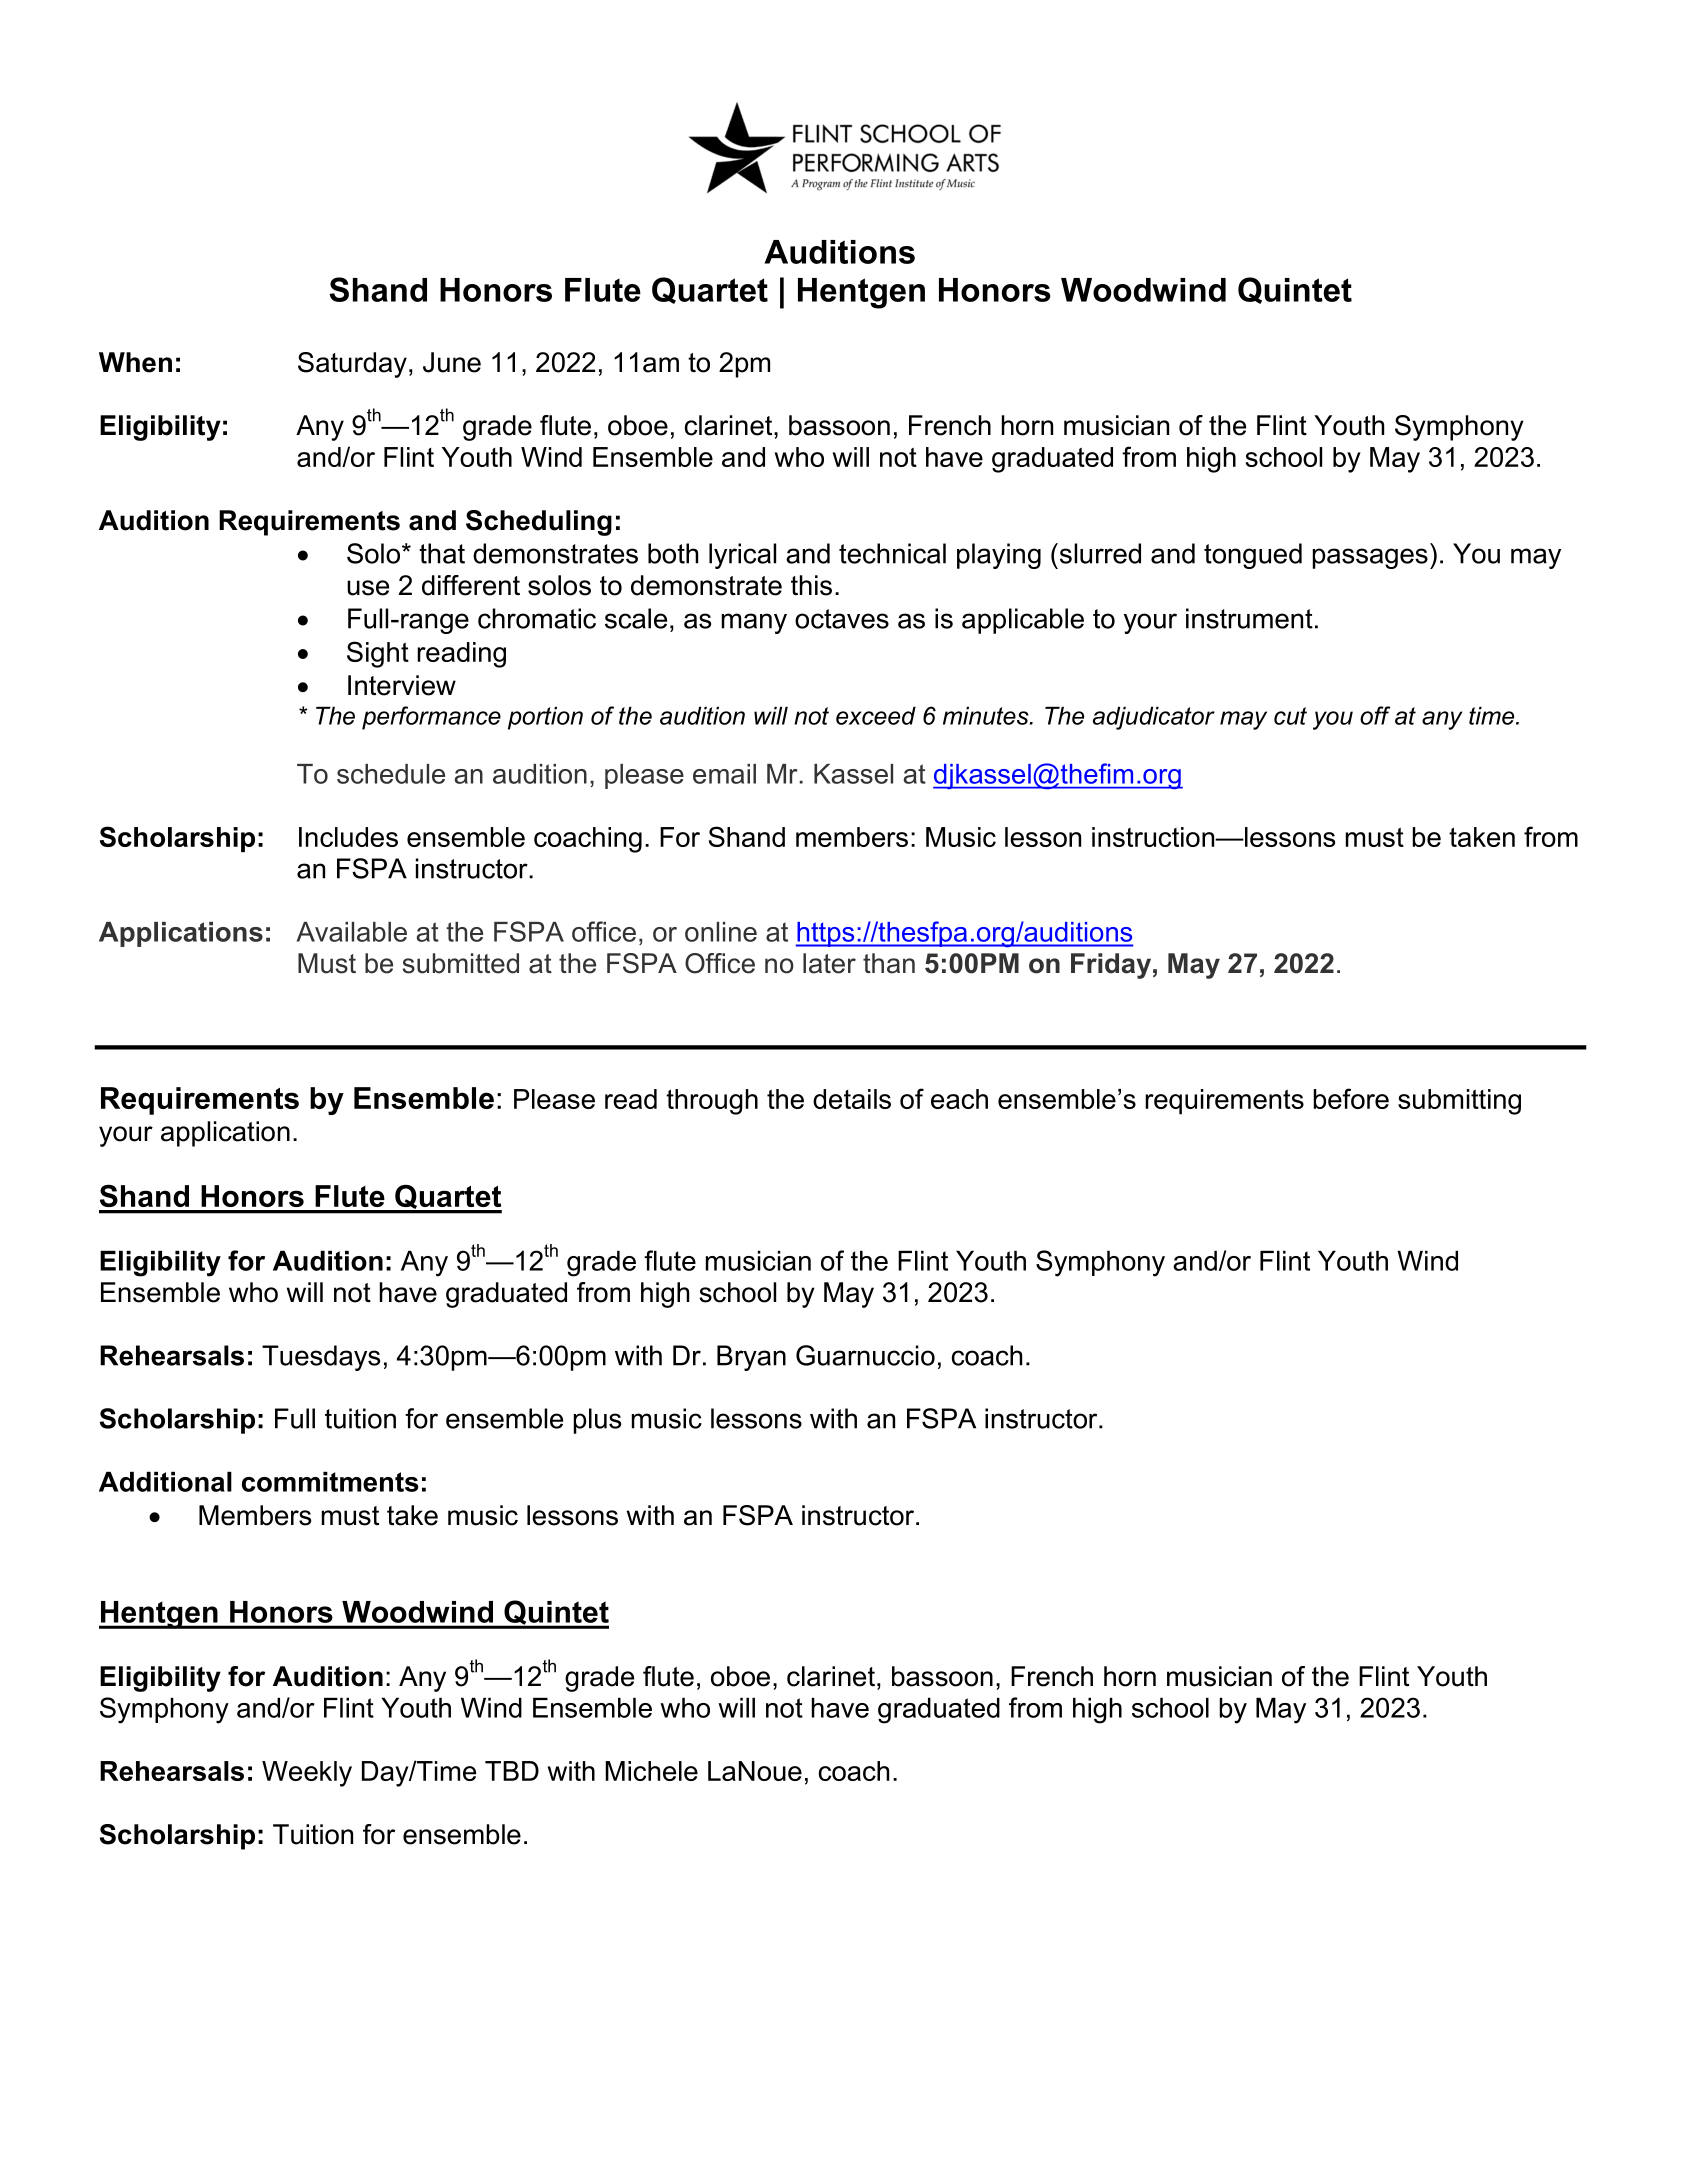 This screenshot has height=2175, width=1681. I want to click on tongued, so click(1253, 556).
